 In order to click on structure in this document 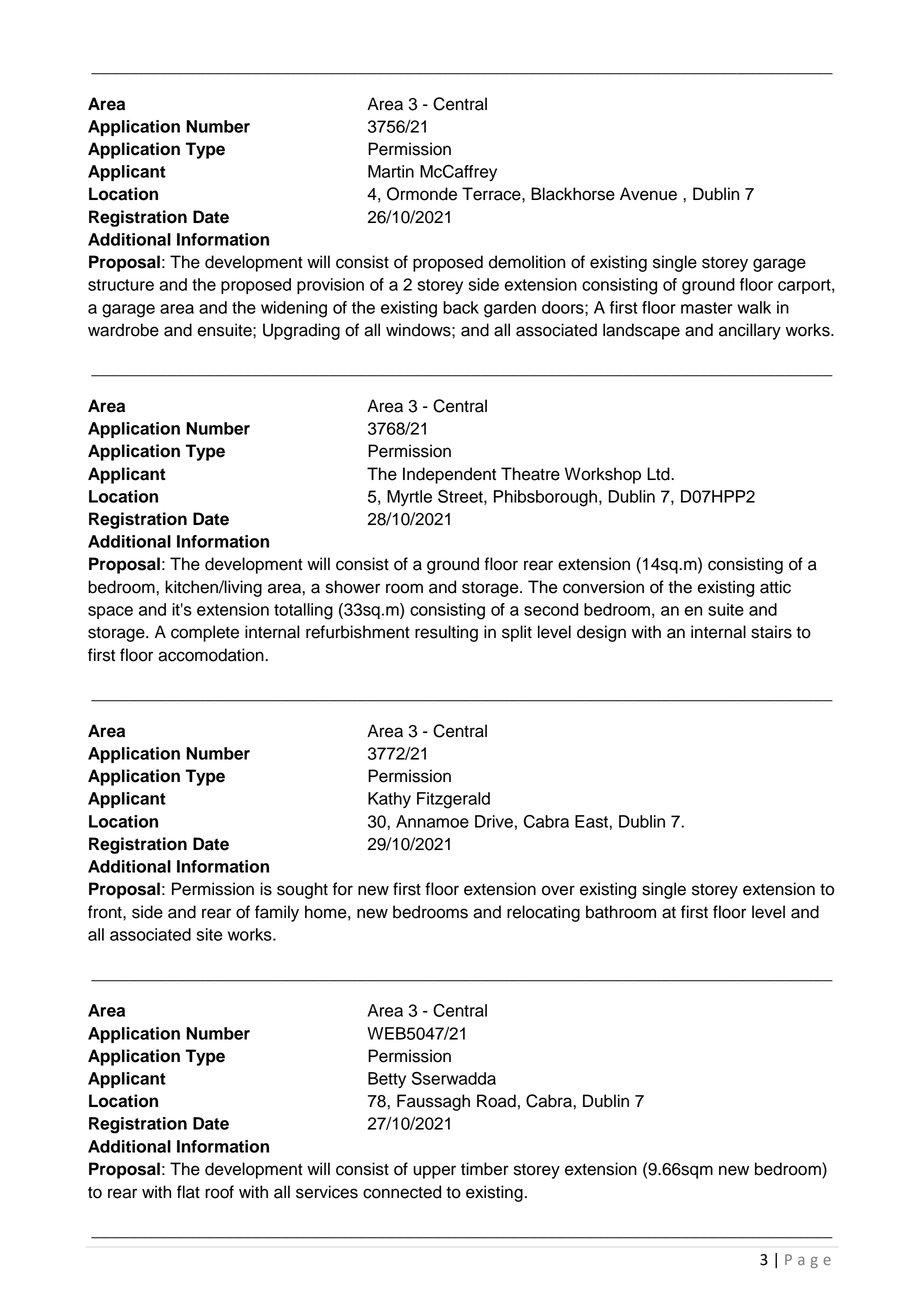, I will do `click(121, 285)`.
